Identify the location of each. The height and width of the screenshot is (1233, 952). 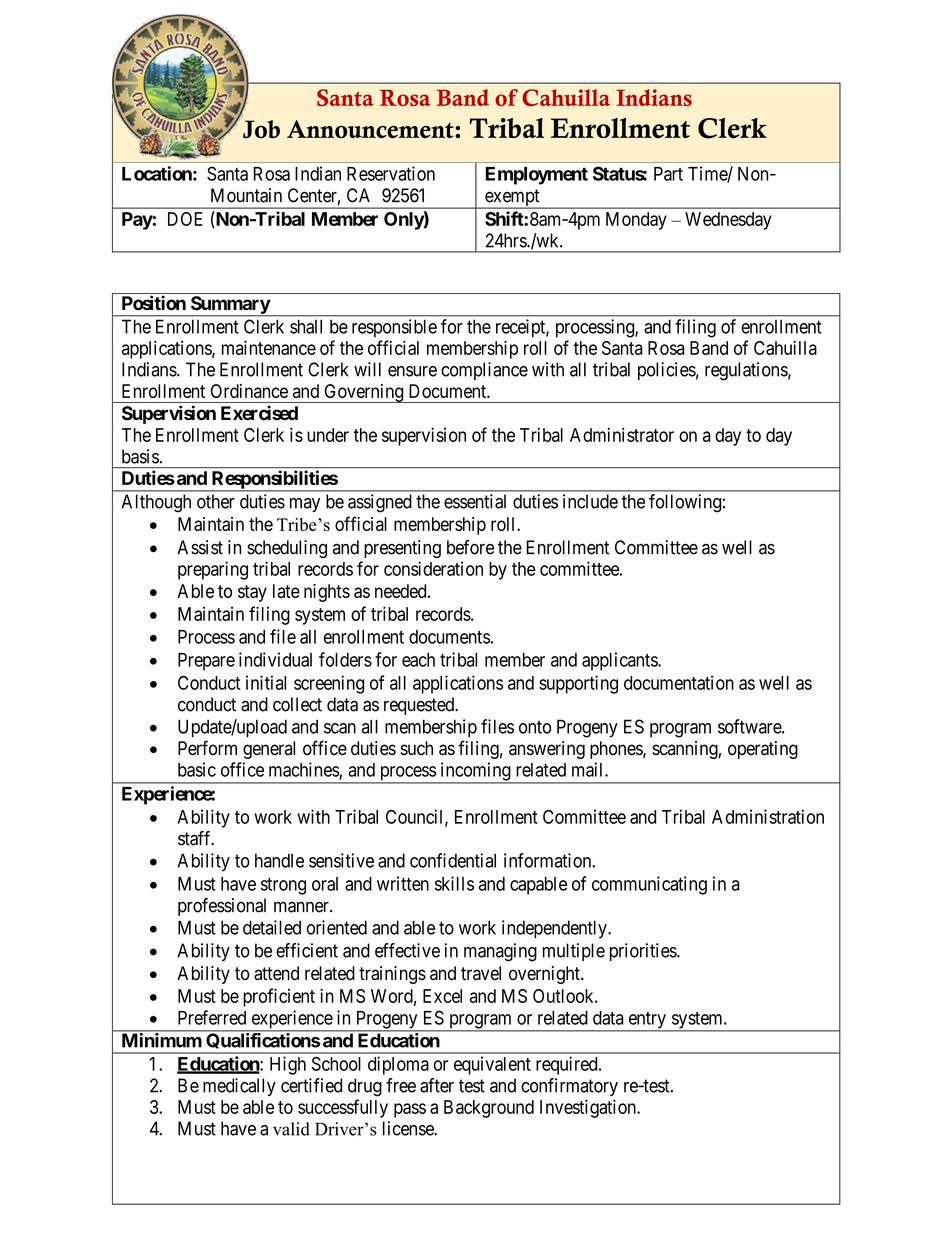
(418, 660).
